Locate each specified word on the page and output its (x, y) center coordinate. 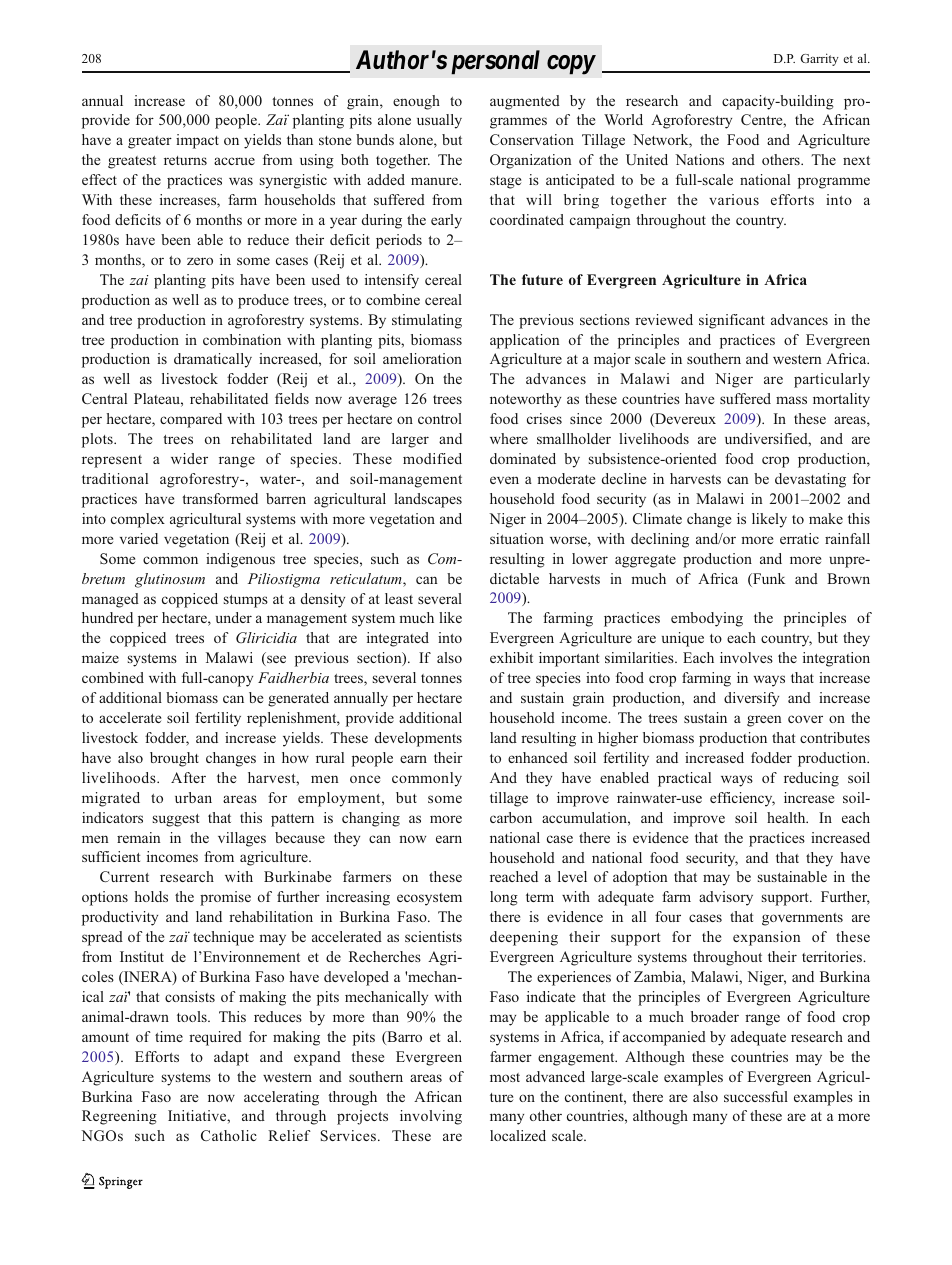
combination (242, 339)
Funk (768, 580)
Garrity (819, 59)
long (504, 898)
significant (732, 321)
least (399, 598)
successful (756, 1096)
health (787, 817)
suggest (176, 820)
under (234, 617)
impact (197, 141)
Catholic (229, 1135)
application (524, 341)
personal (495, 62)
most (505, 1077)
